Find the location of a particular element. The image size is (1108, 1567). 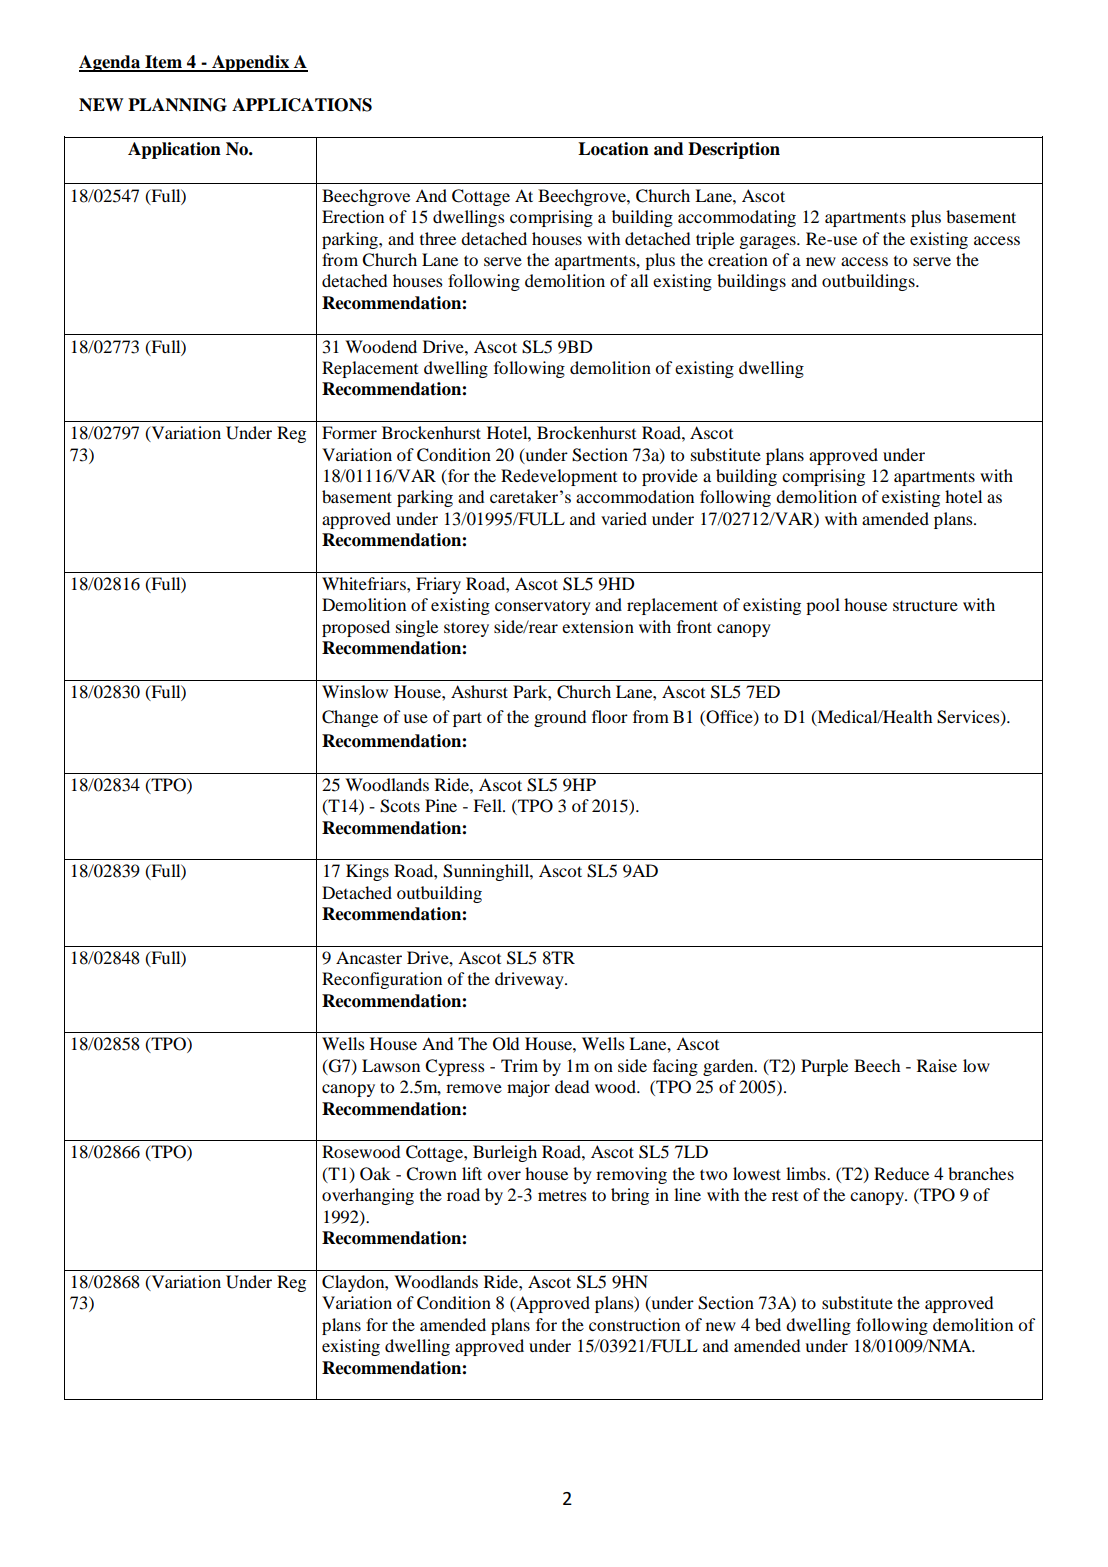

Description is located at coordinates (734, 150).
